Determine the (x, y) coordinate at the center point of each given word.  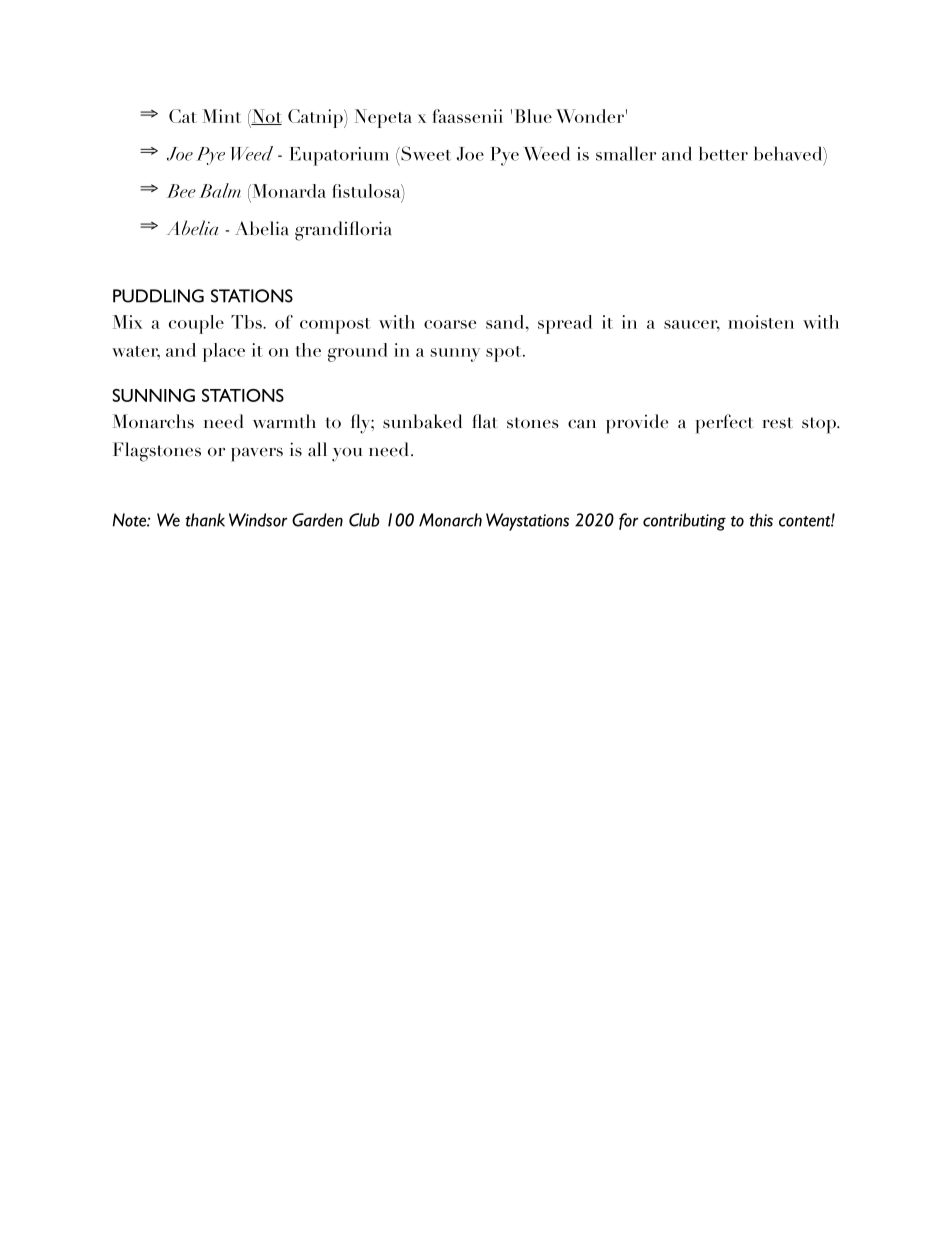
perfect (724, 424)
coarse (450, 324)
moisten (761, 322)
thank (205, 520)
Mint (221, 116)
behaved (789, 153)
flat (485, 421)
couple (196, 324)
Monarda (288, 191)
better (723, 153)
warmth (284, 421)
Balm (220, 190)
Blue (533, 116)
